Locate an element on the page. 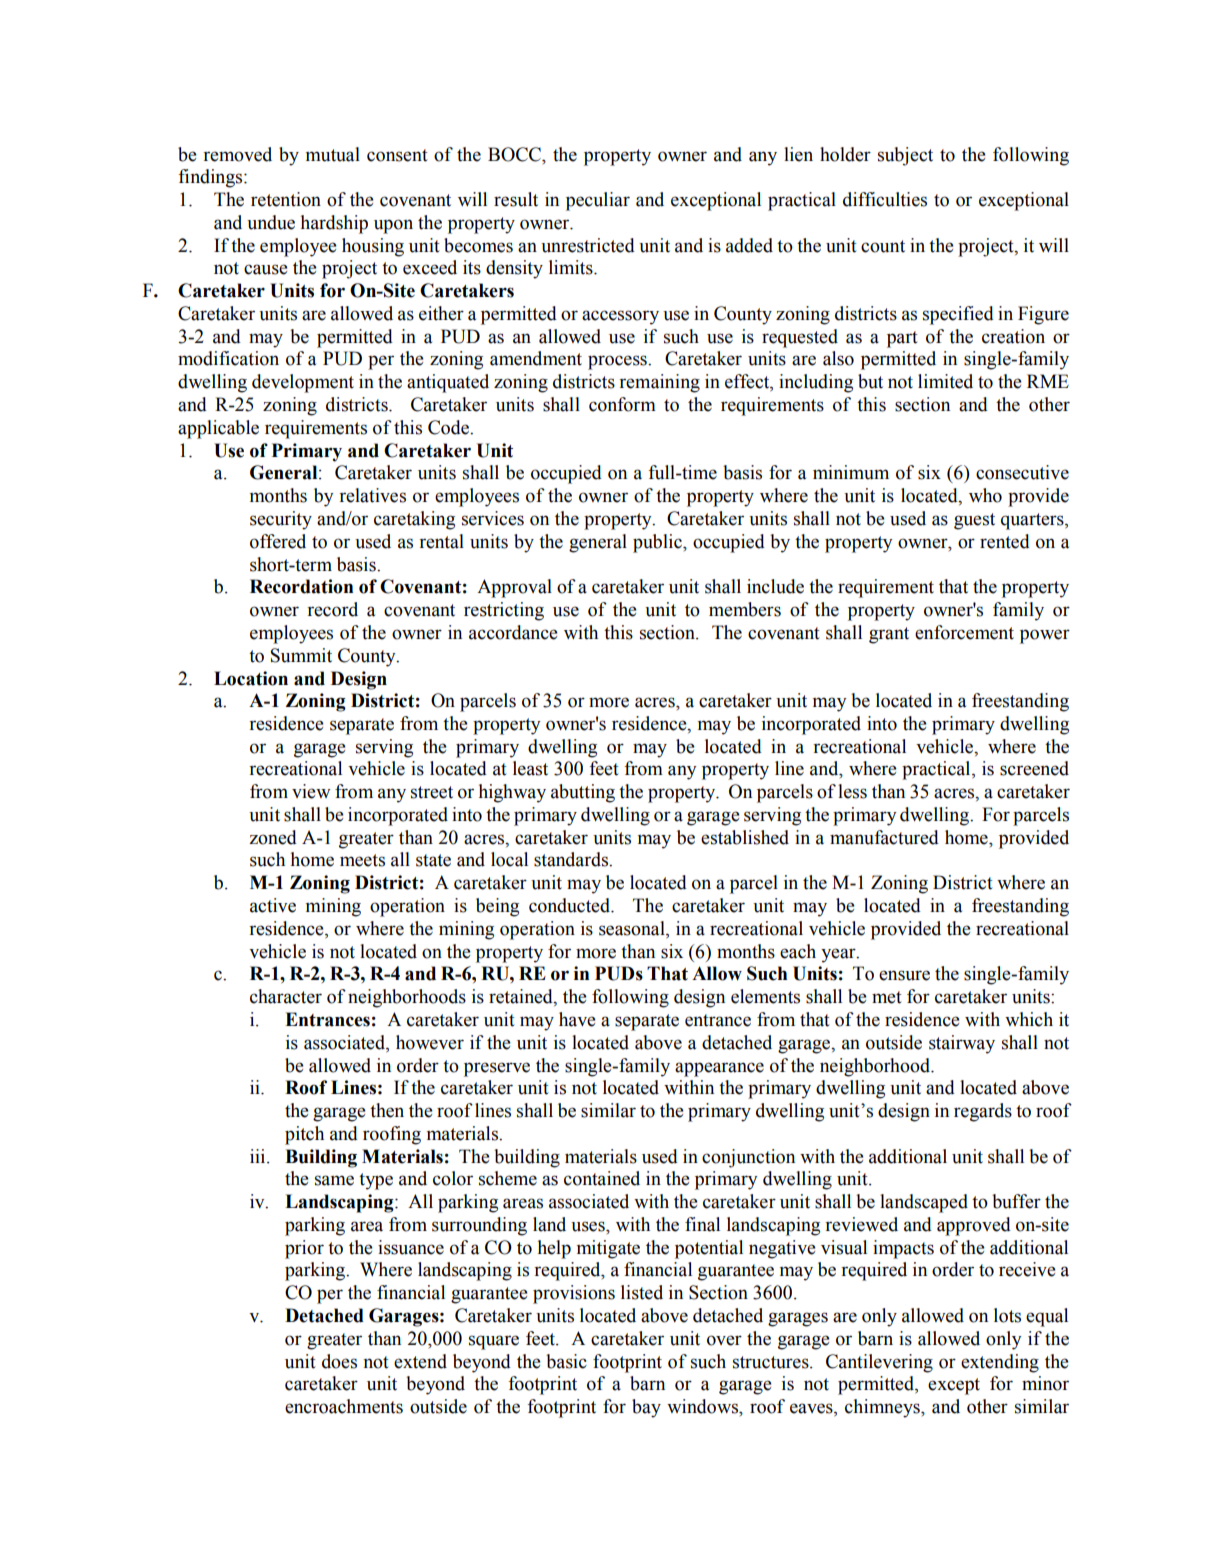 The width and height of the image is (1212, 1568). difficulties is located at coordinates (885, 199).
